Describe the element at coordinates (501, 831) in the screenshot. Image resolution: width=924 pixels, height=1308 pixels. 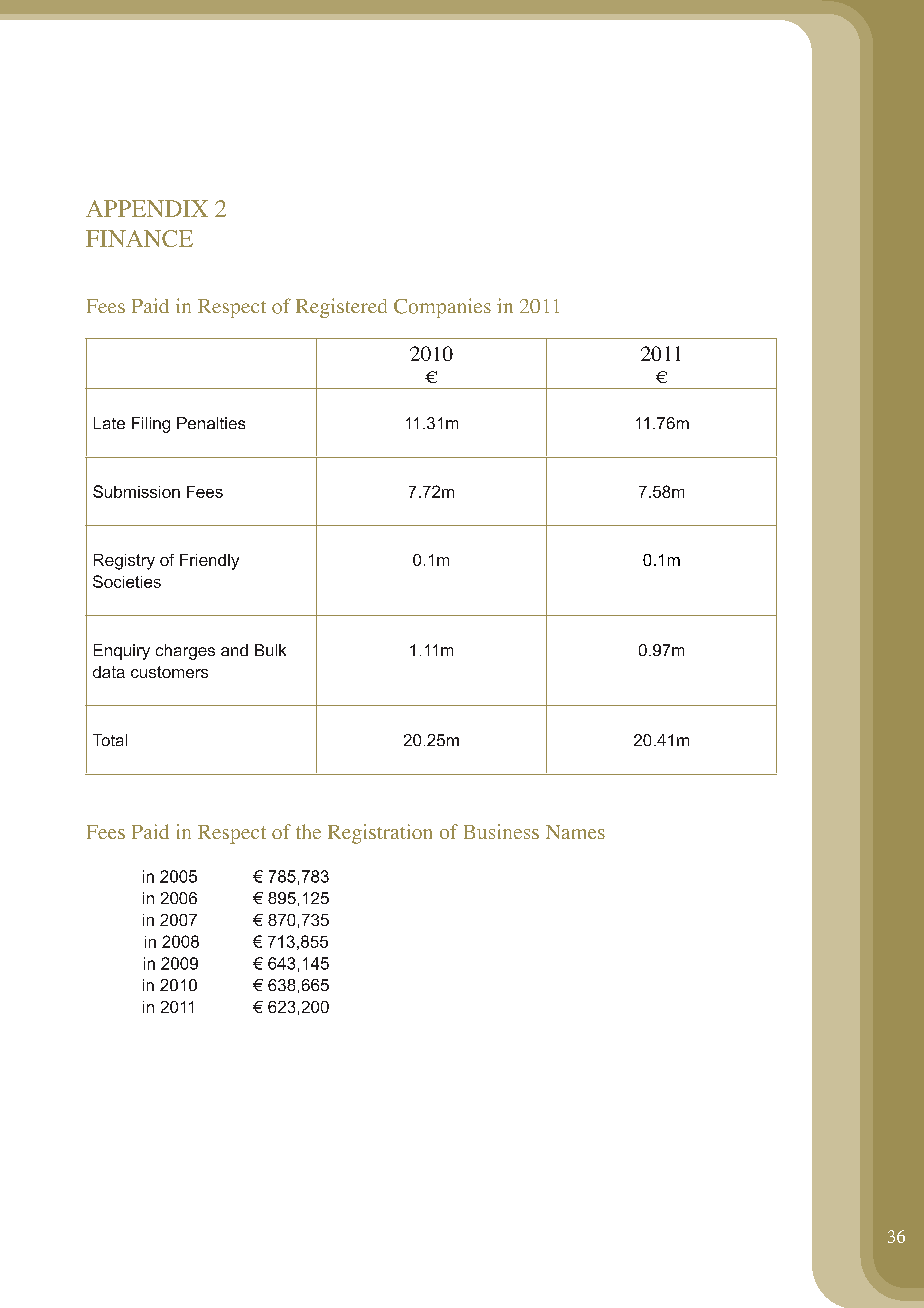
I see `Business` at that location.
